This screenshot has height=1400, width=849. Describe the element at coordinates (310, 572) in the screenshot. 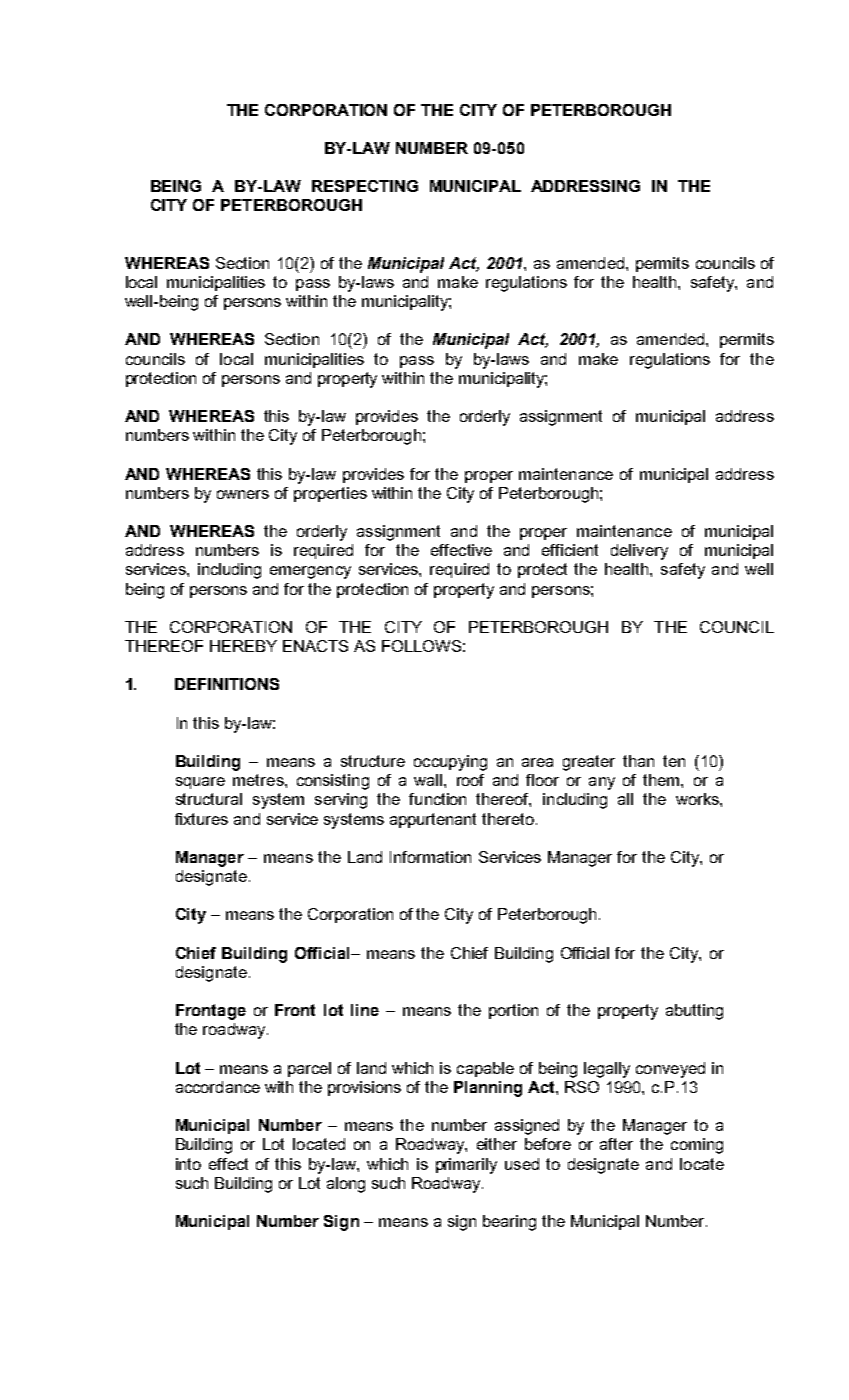

I see `emergency` at that location.
